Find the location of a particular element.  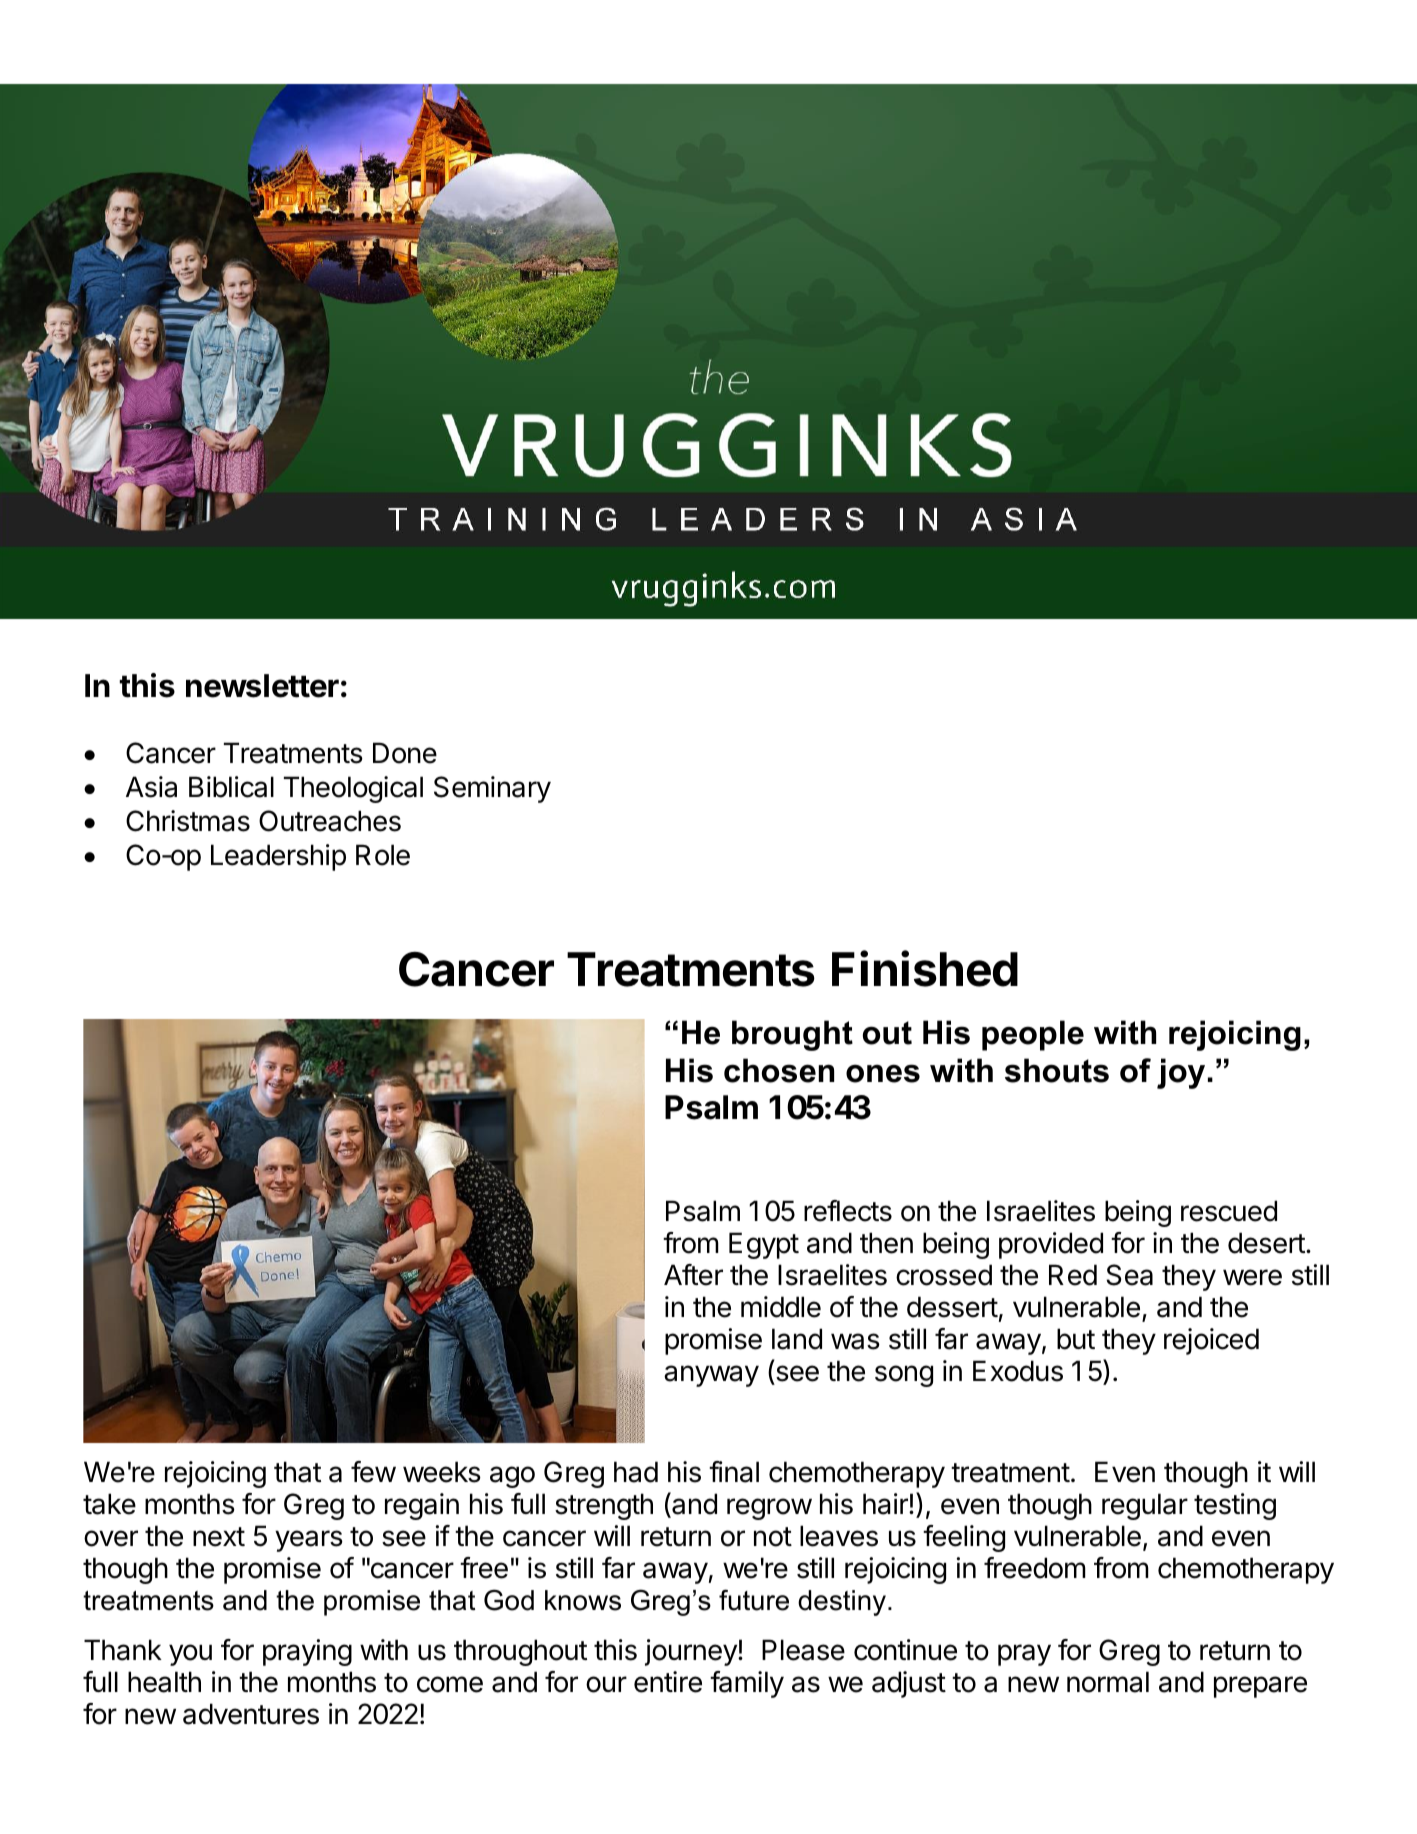

Leadership is located at coordinates (278, 857).
